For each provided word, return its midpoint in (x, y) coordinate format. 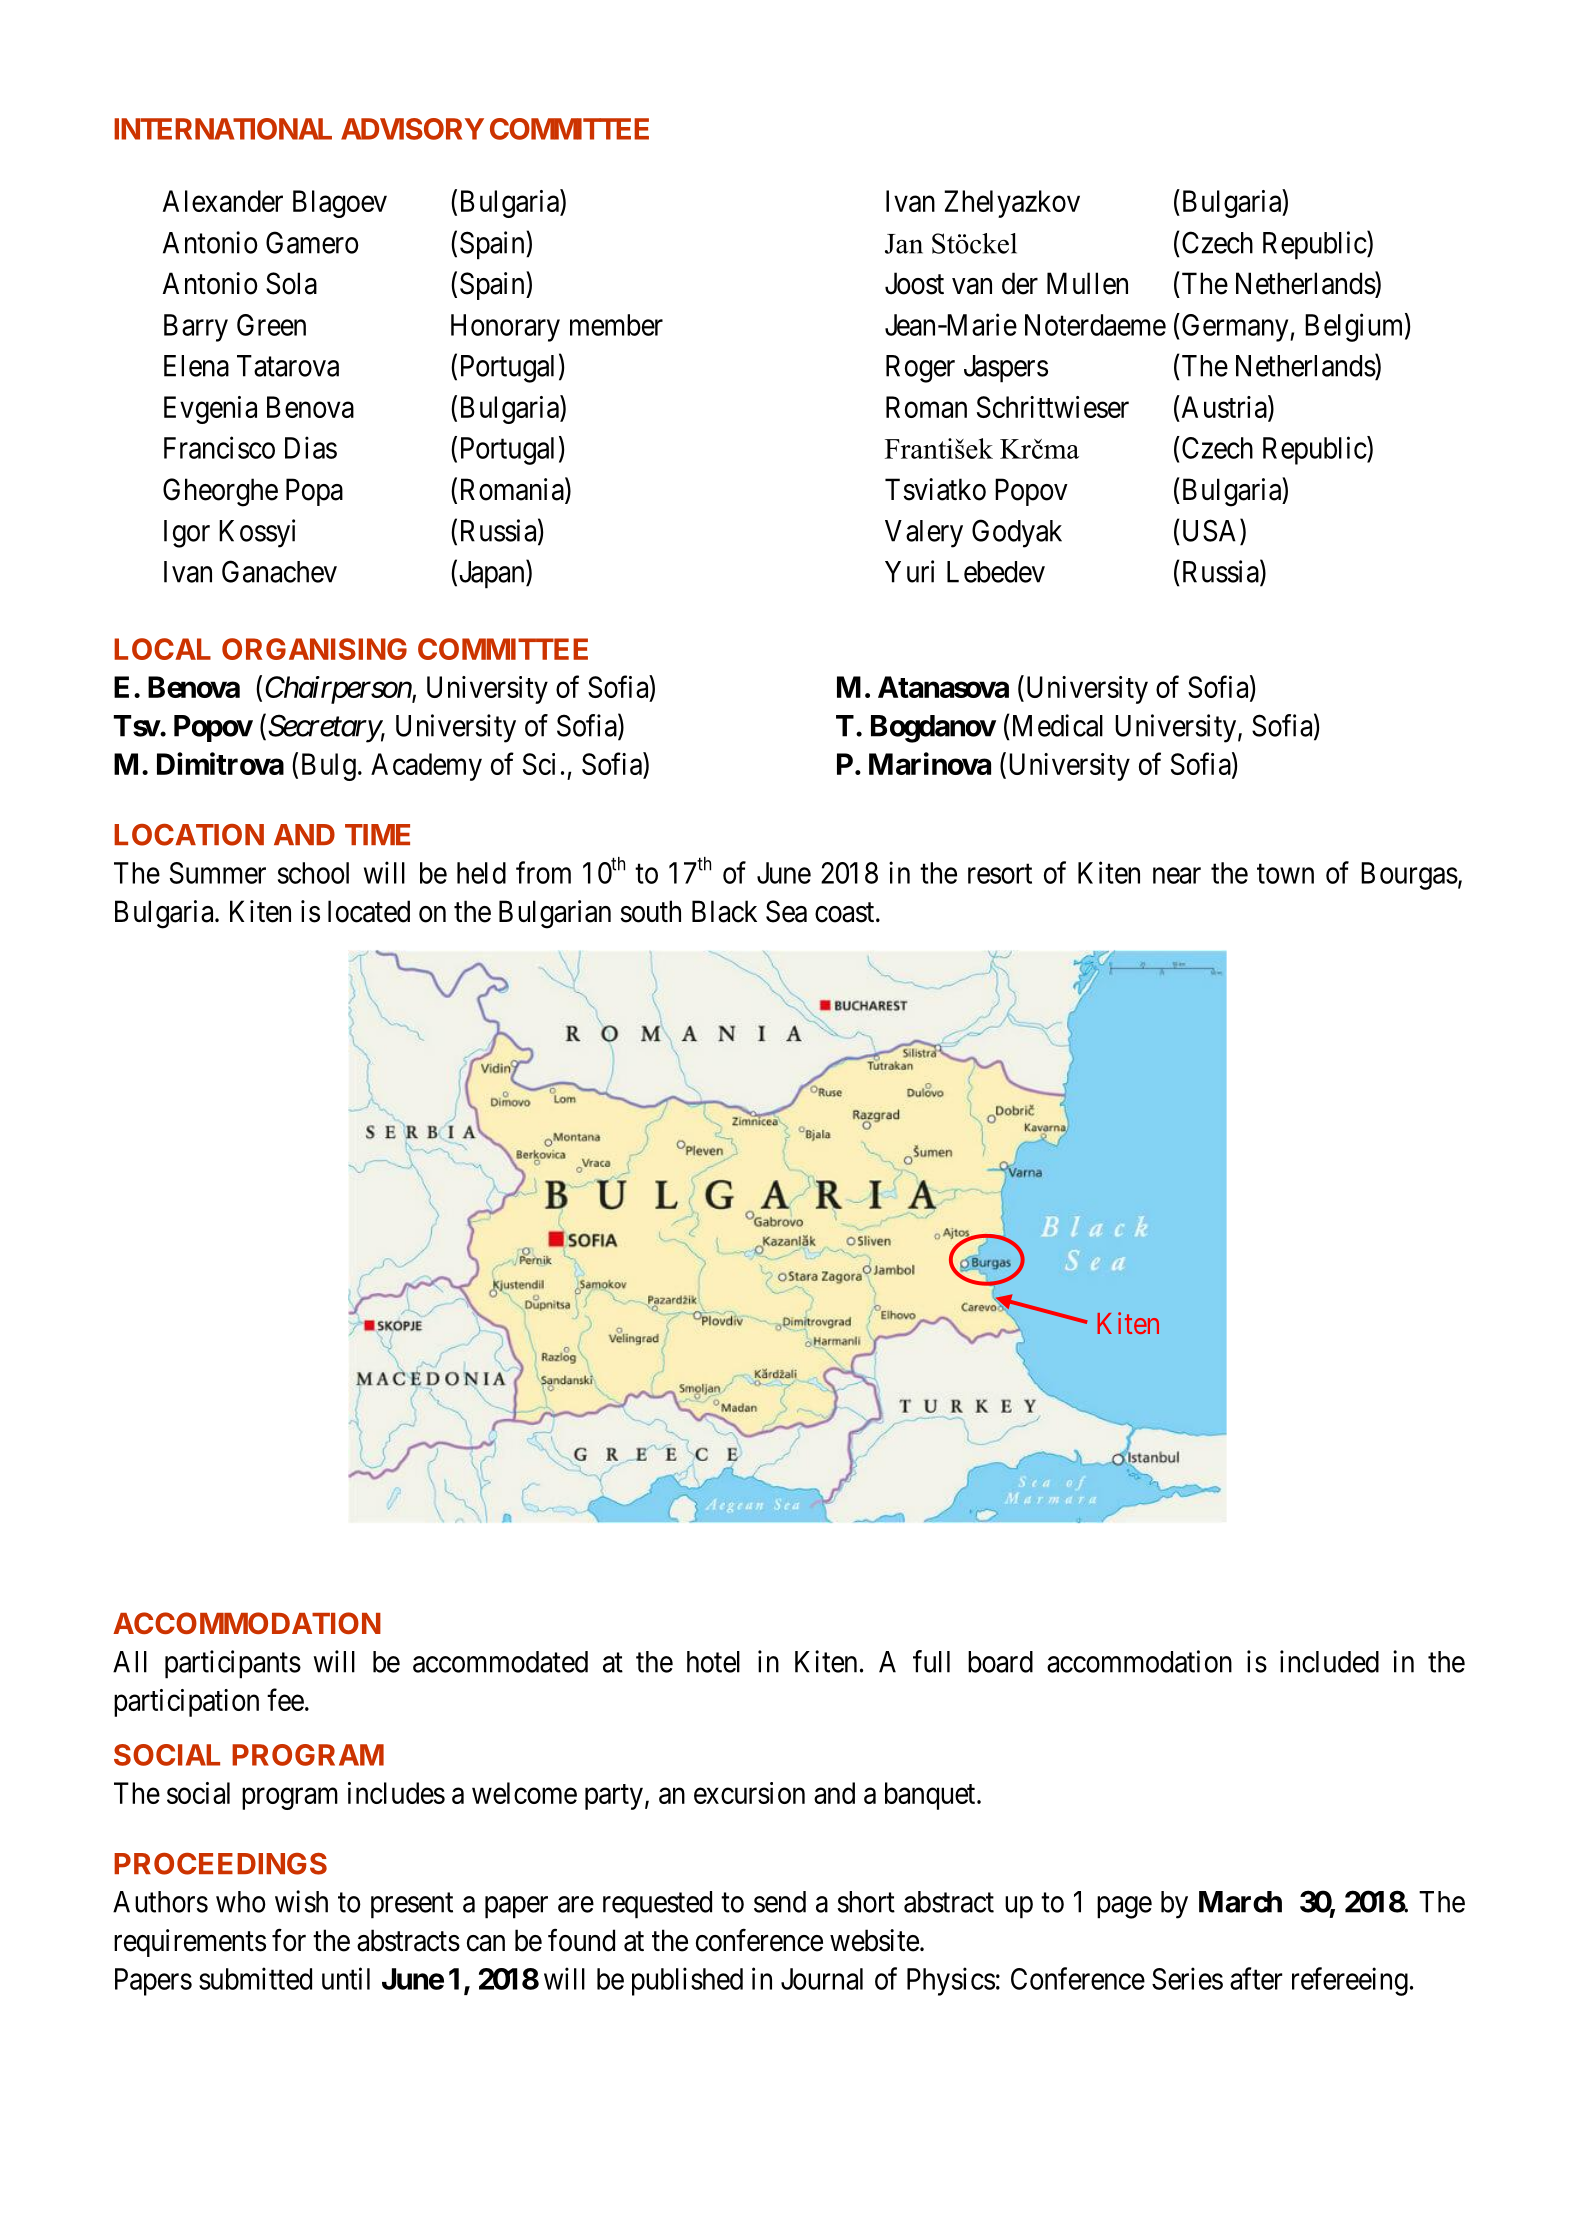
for (289, 1940)
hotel (713, 1662)
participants (233, 1664)
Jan (904, 244)
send (780, 1902)
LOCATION (189, 835)
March (1240, 1902)
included (1329, 1661)
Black (724, 911)
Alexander (223, 201)
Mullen (1087, 283)
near (1177, 876)
